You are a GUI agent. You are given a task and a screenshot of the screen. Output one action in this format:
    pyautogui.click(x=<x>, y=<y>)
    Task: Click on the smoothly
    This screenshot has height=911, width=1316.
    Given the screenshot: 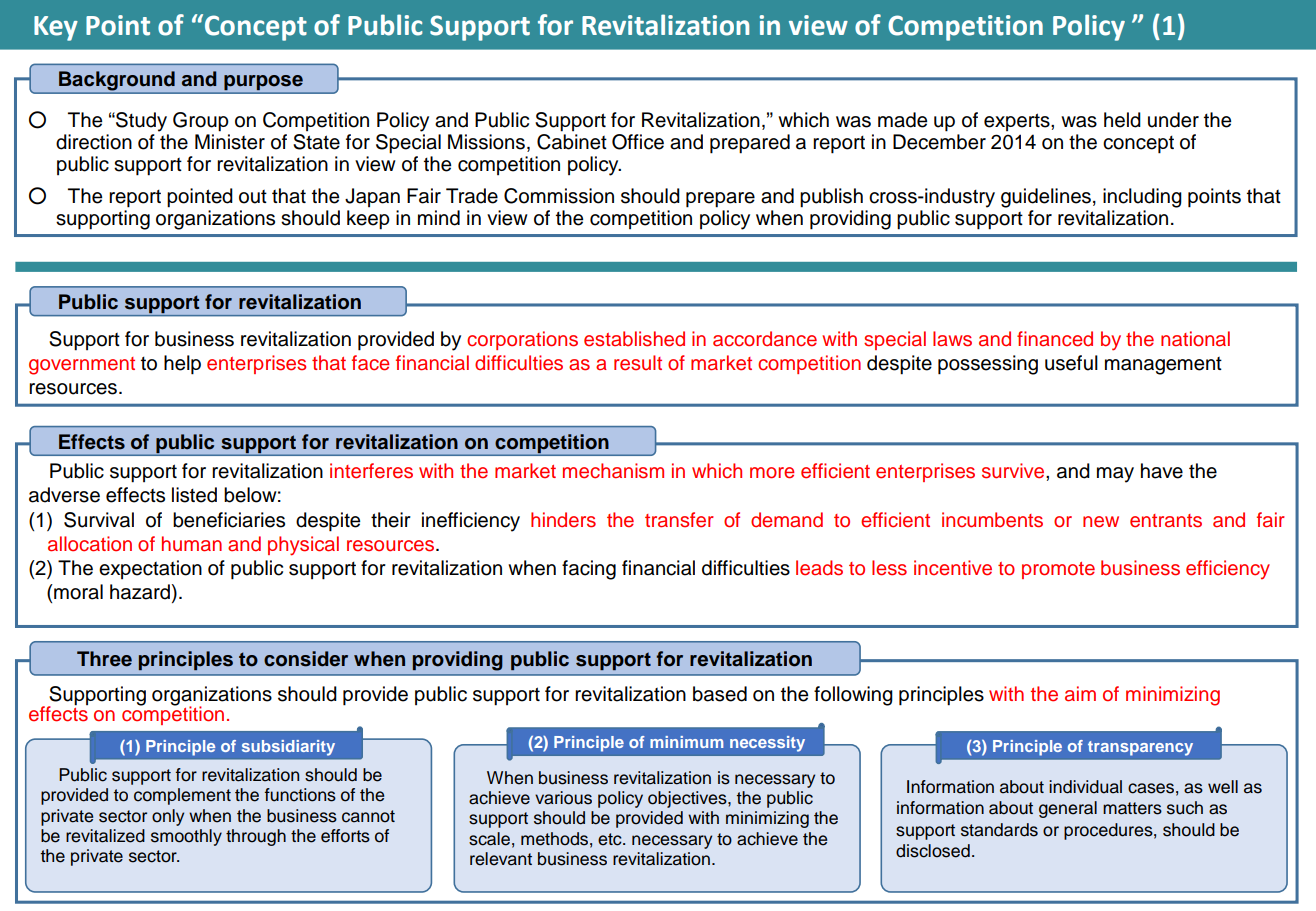 What is the action you would take?
    pyautogui.click(x=186, y=837)
